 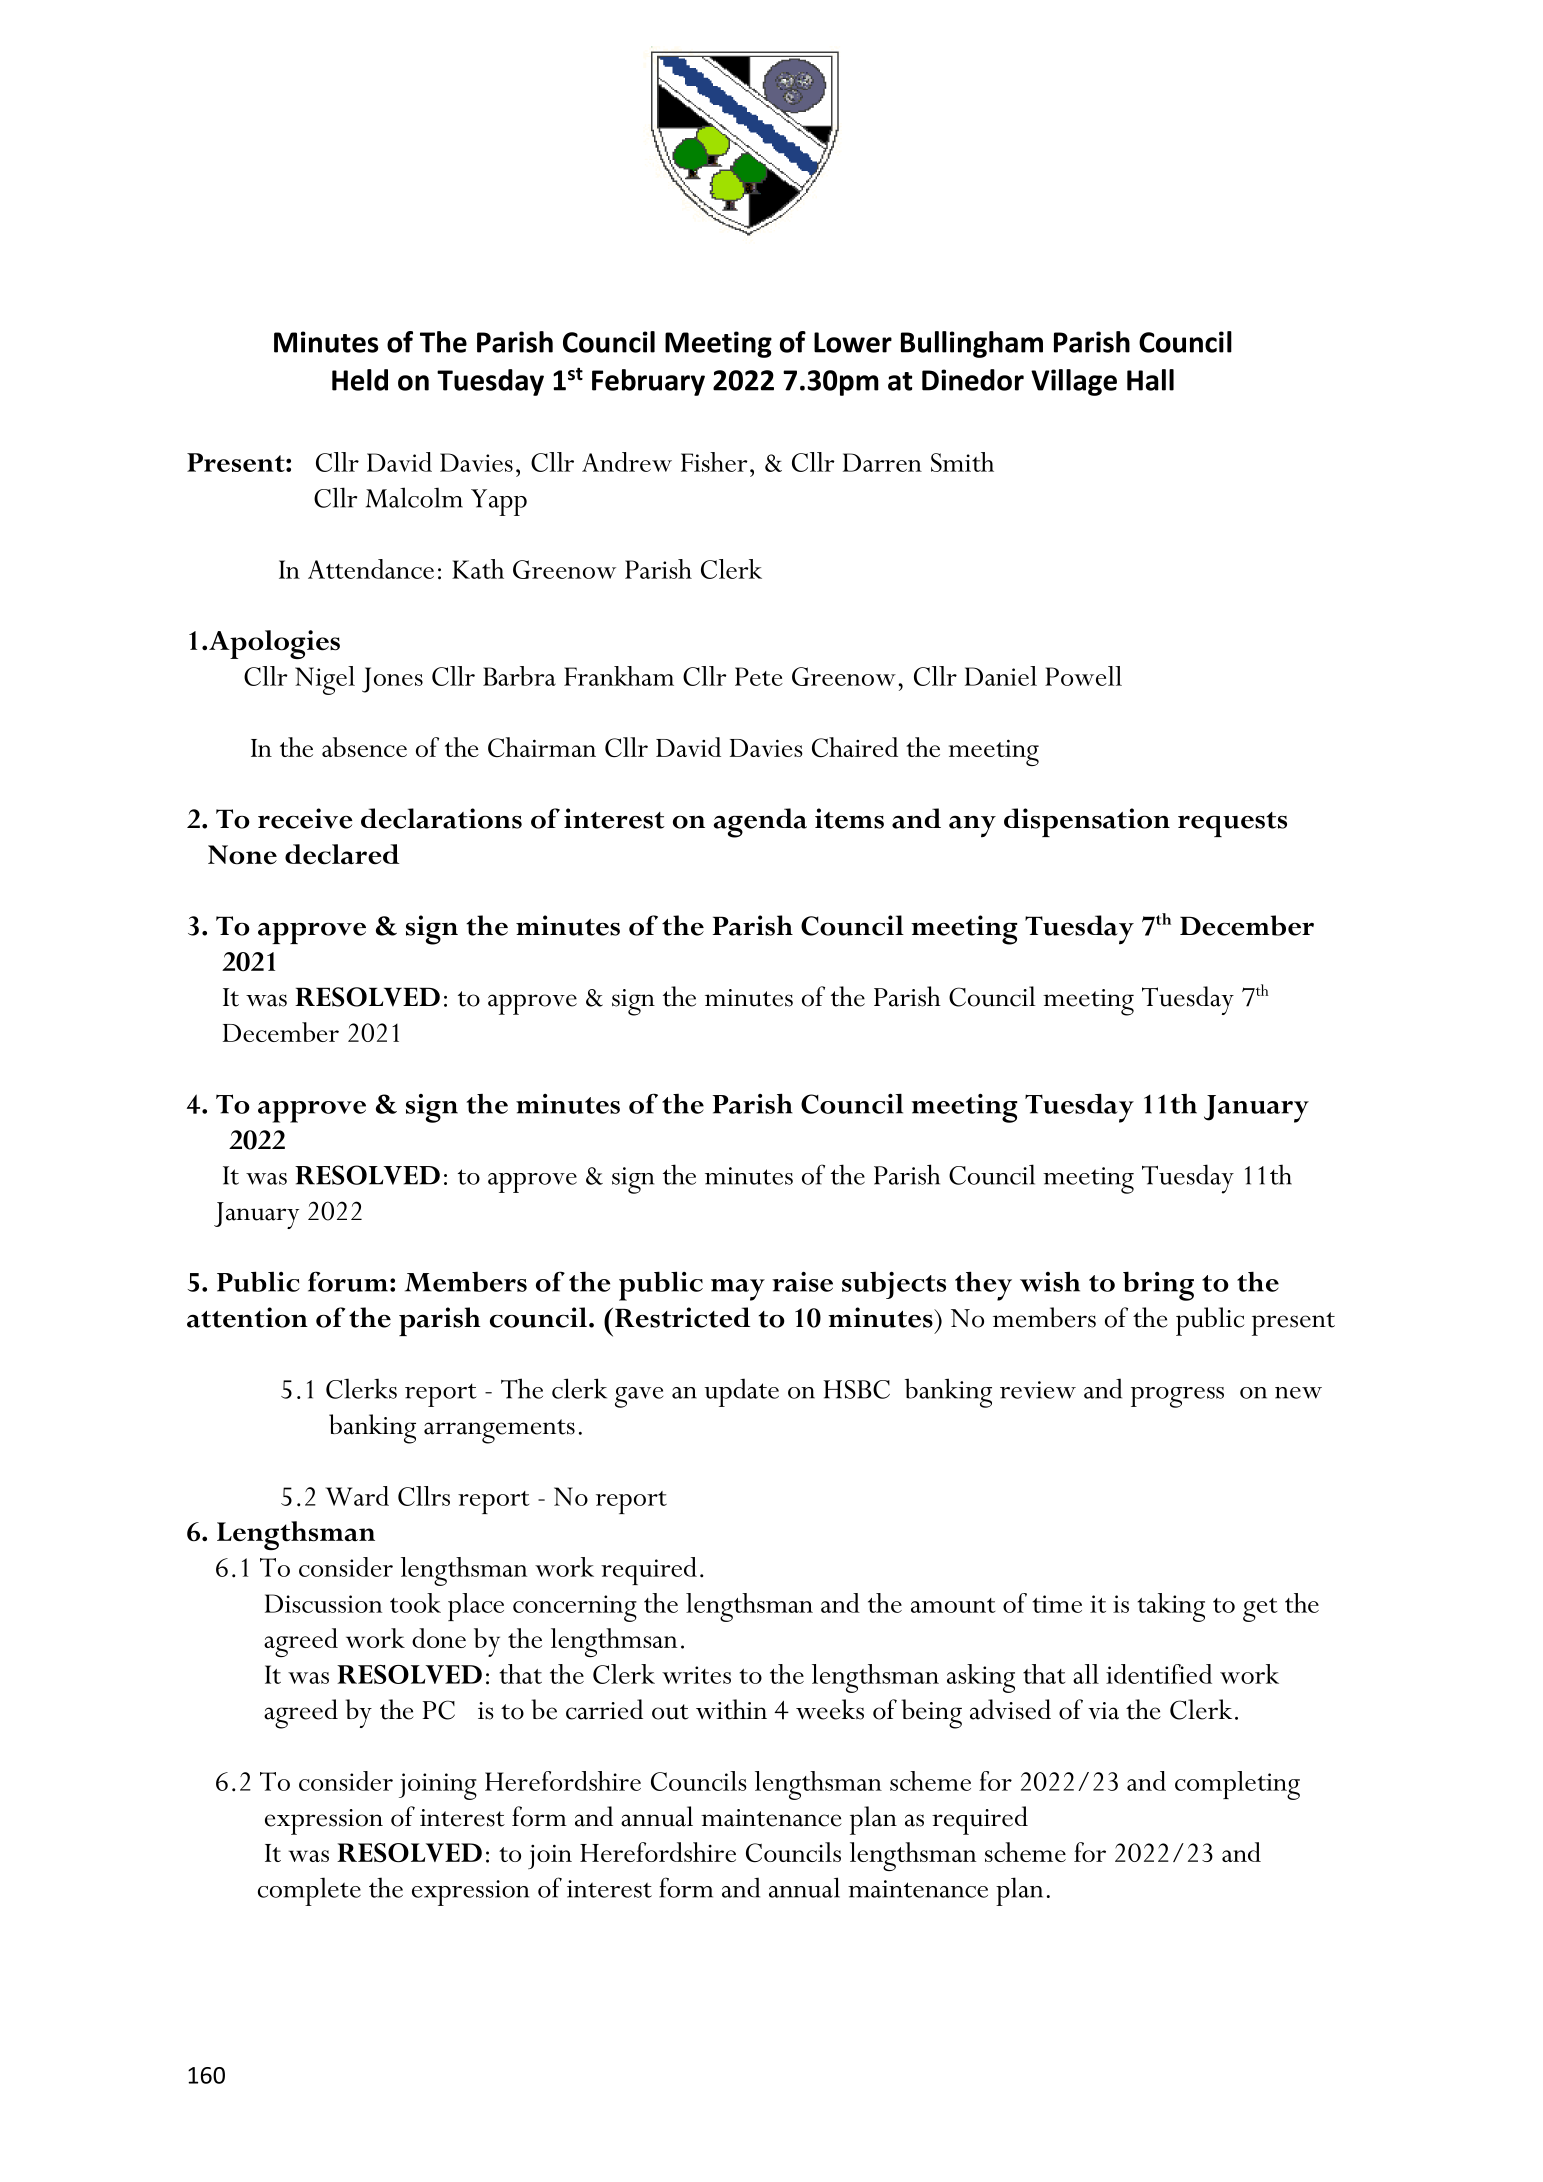 What do you see at coordinates (760, 823) in the screenshot?
I see `agenda` at bounding box center [760, 823].
